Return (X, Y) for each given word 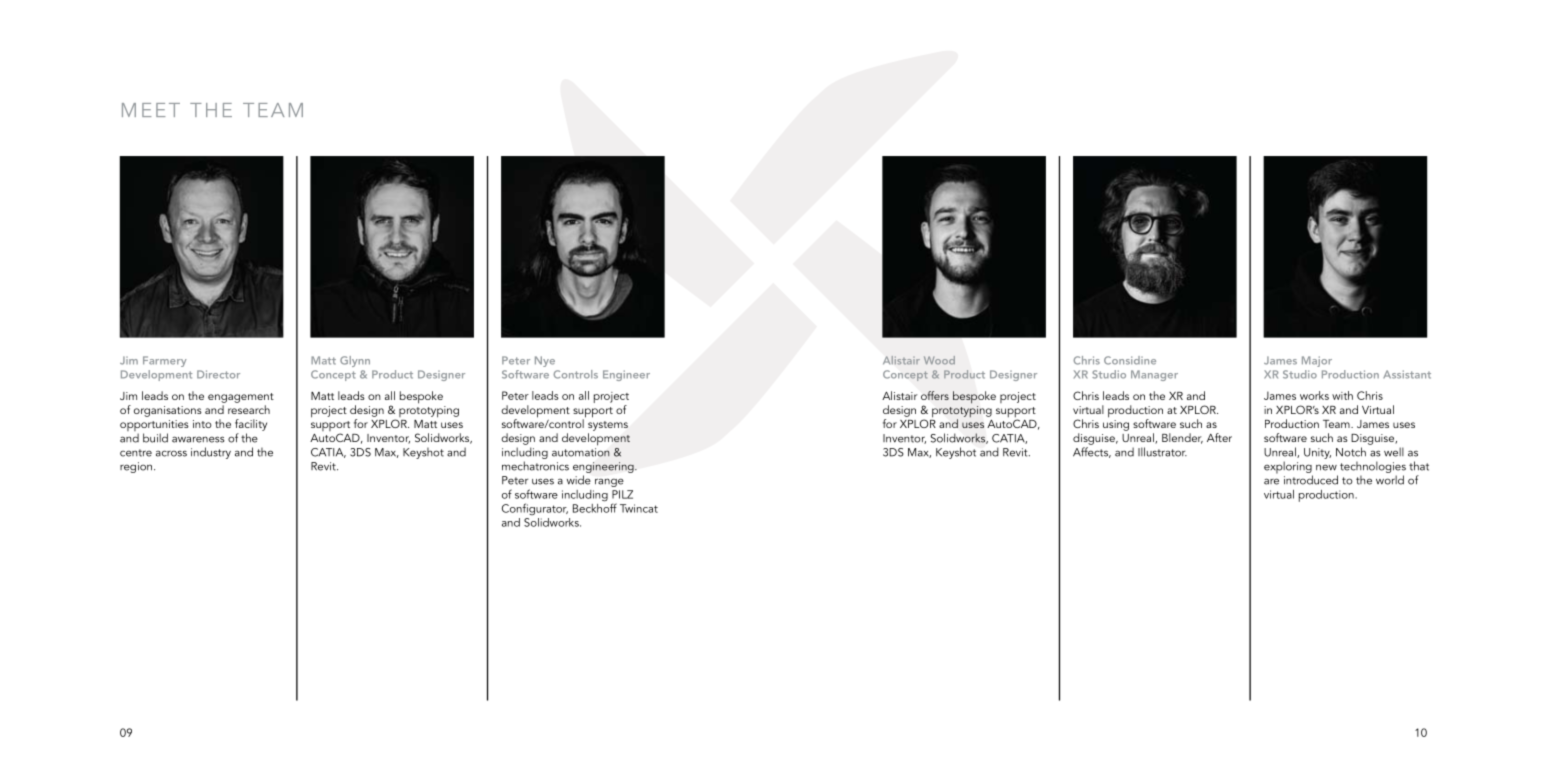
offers (935, 395)
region (136, 467)
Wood (939, 360)
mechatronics (535, 466)
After (1219, 437)
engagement (241, 398)
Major (1317, 361)
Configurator (535, 509)
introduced (1311, 480)
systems (608, 426)
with (1342, 395)
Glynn (355, 361)
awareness (198, 439)
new (1326, 467)
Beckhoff (595, 507)
